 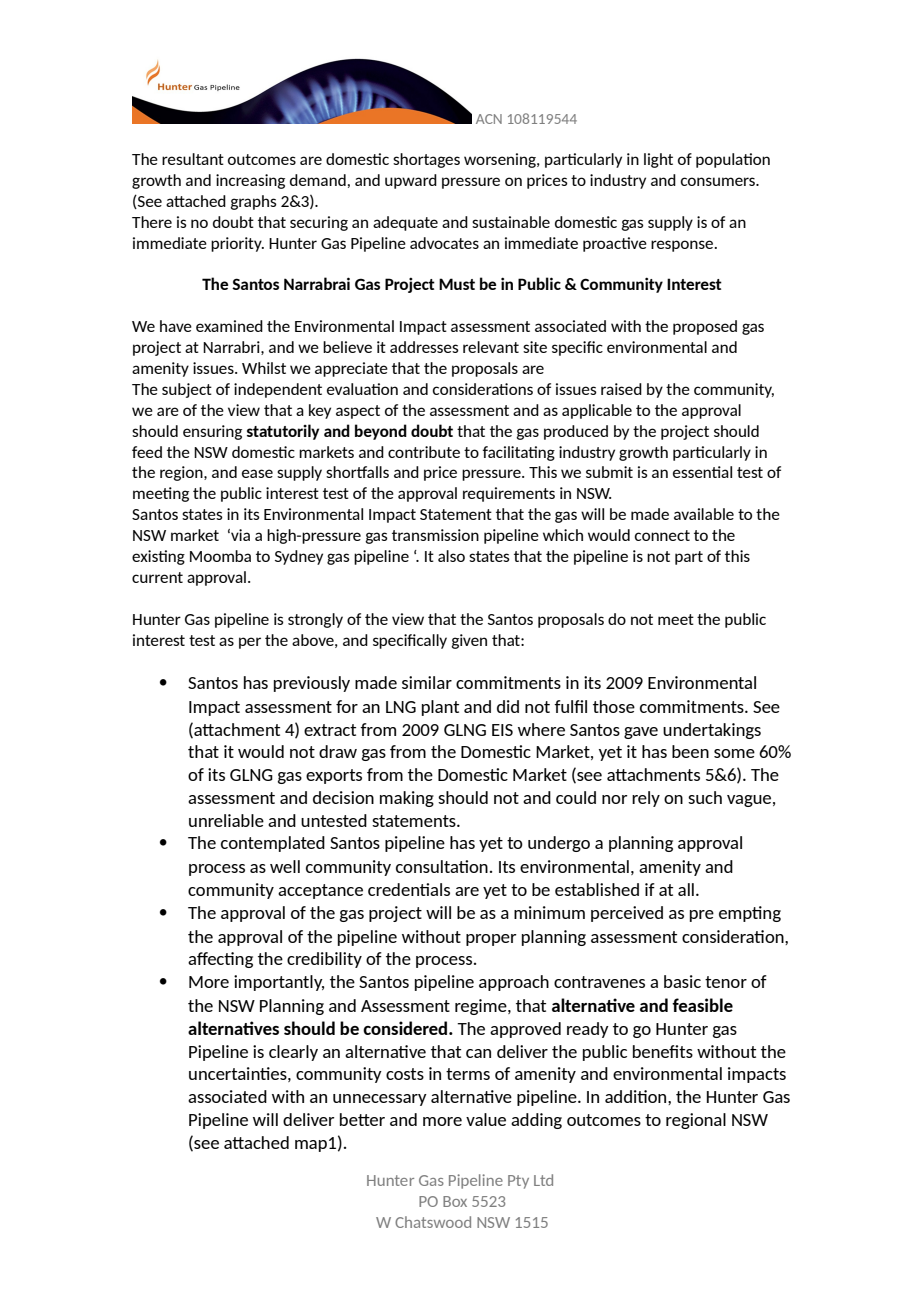 I want to click on clearly, so click(x=293, y=1053).
